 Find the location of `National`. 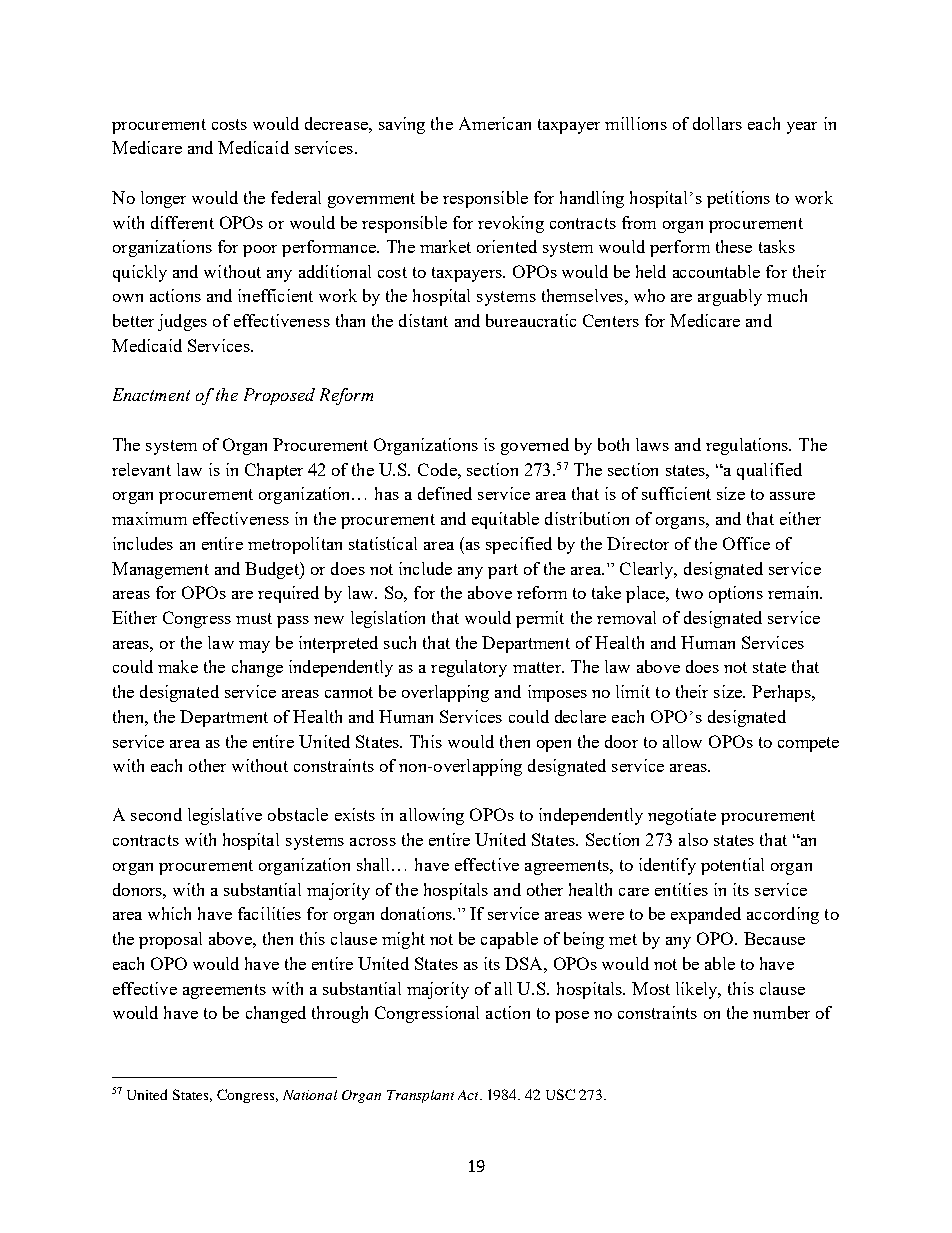

National is located at coordinates (310, 1095).
